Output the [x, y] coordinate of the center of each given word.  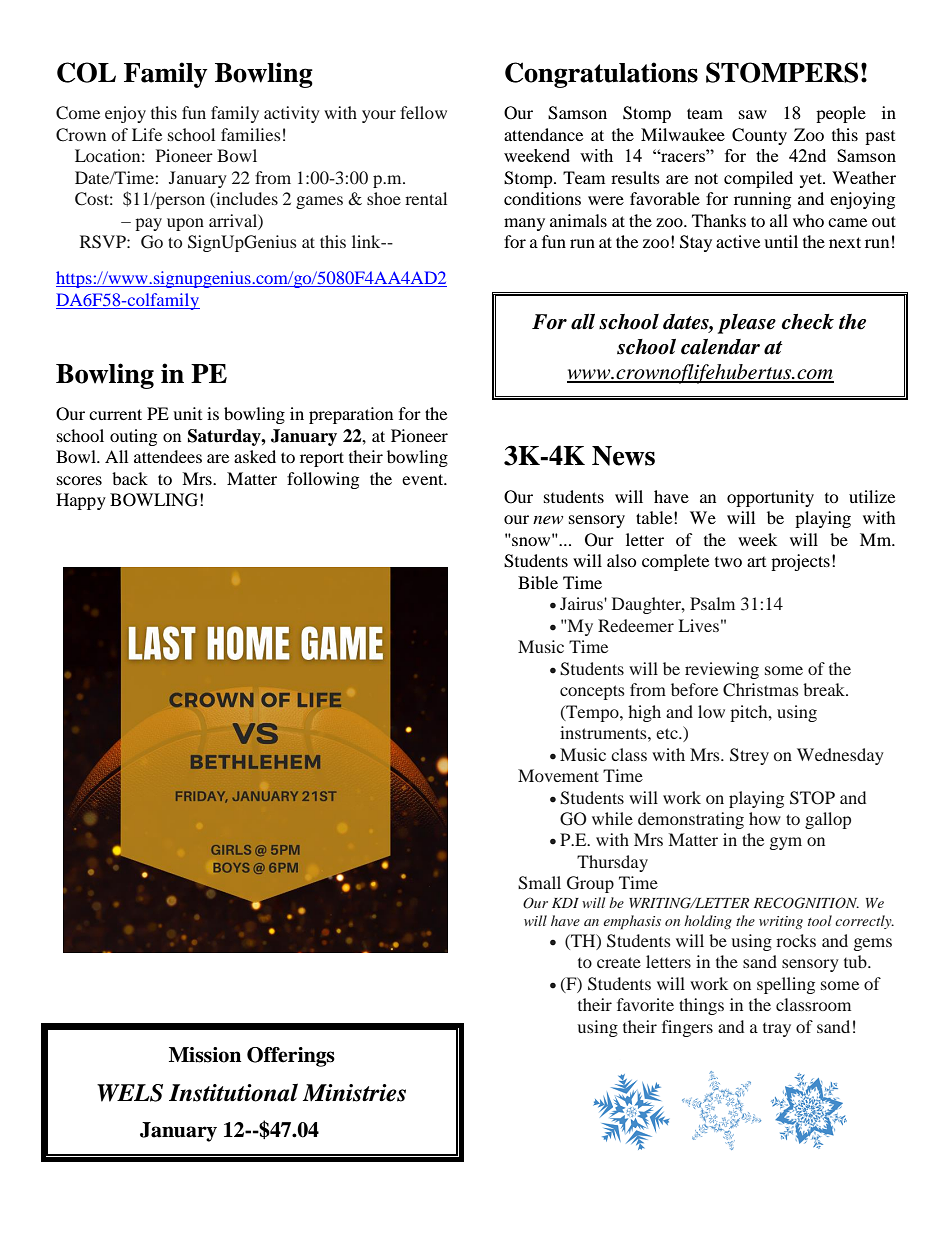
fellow [423, 112]
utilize [872, 496]
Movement [558, 775]
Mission [205, 1055]
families [251, 134]
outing [133, 437]
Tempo [592, 713]
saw [753, 114]
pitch [750, 713]
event [424, 479]
